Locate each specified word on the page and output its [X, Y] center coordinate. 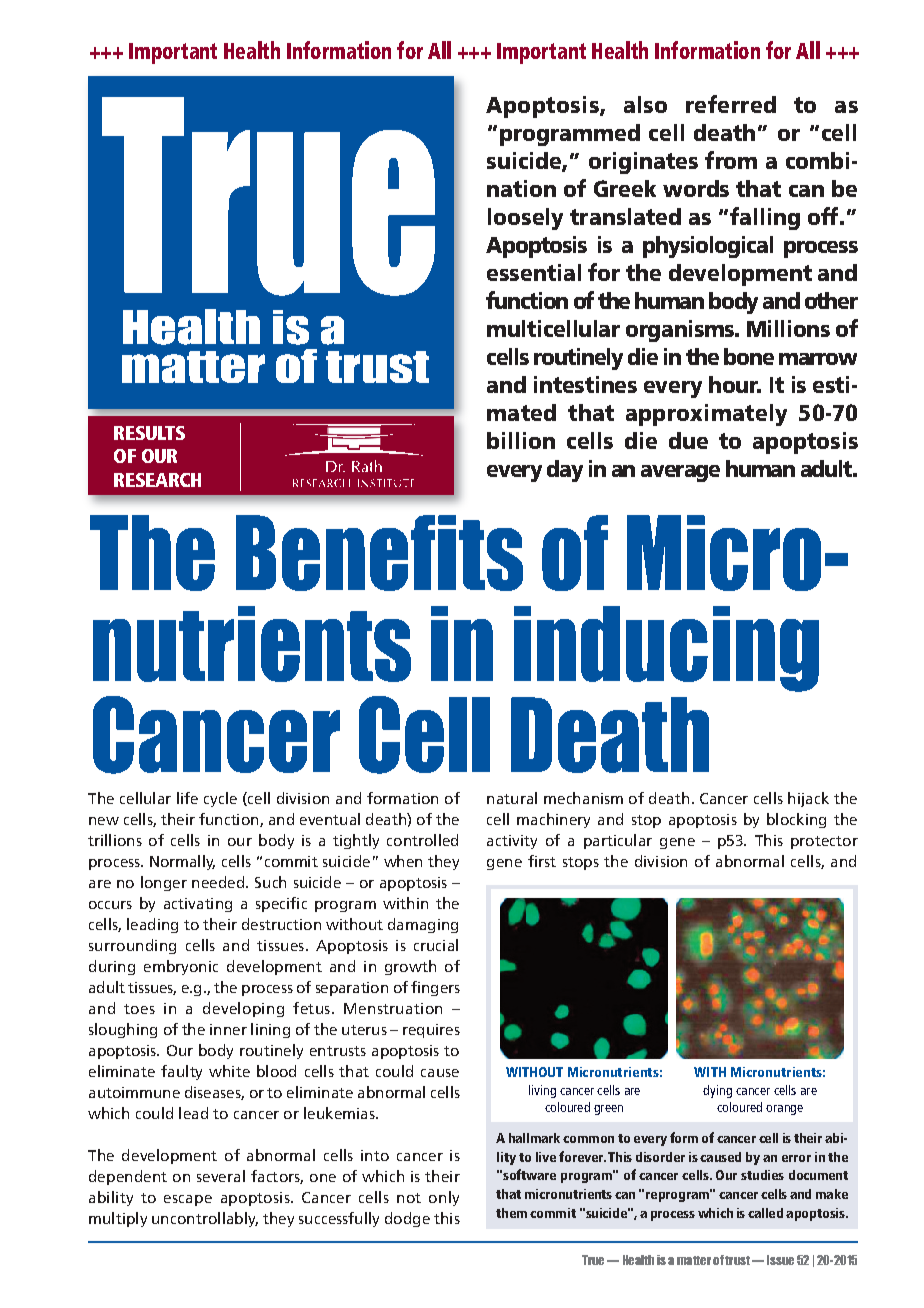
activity [512, 842]
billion [521, 440]
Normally [182, 862]
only [444, 1198]
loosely [525, 219]
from [731, 160]
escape [188, 1200]
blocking [796, 820]
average [680, 473]
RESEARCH [157, 480]
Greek [625, 188]
